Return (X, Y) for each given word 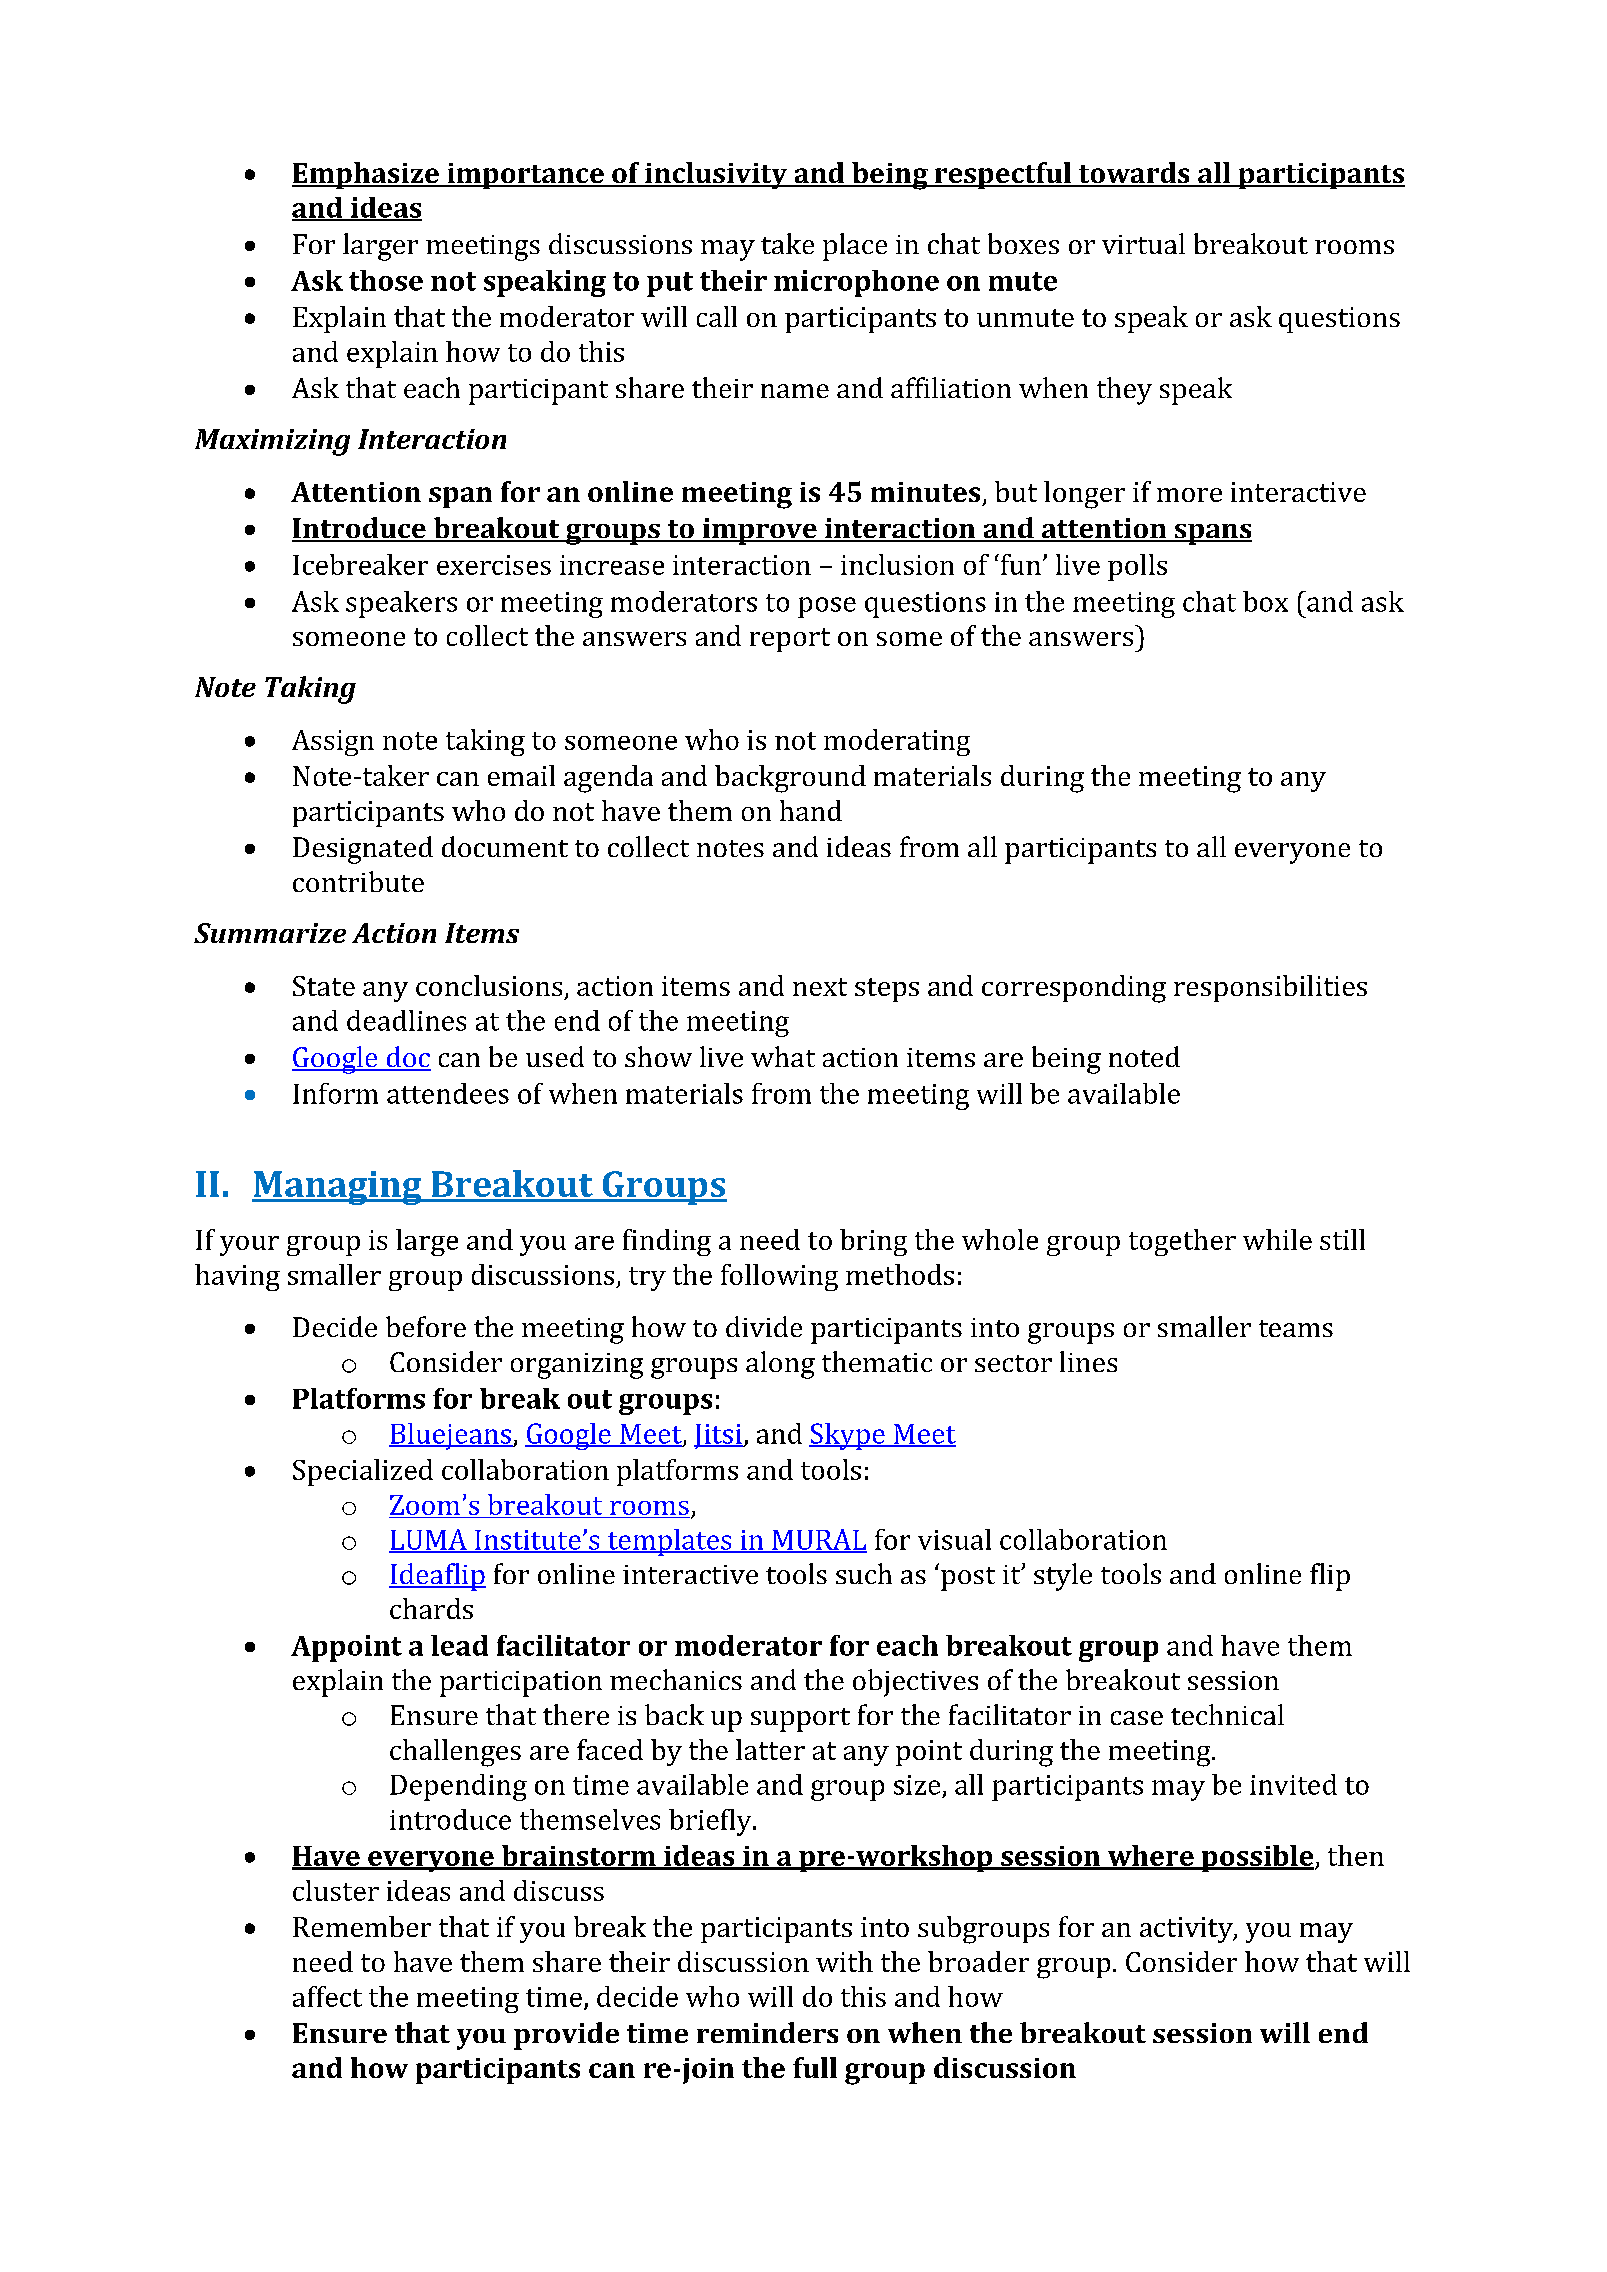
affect (327, 1996)
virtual (1143, 243)
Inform (335, 1093)
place (855, 247)
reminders (767, 2032)
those (386, 280)
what (783, 1056)
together (1182, 1242)
